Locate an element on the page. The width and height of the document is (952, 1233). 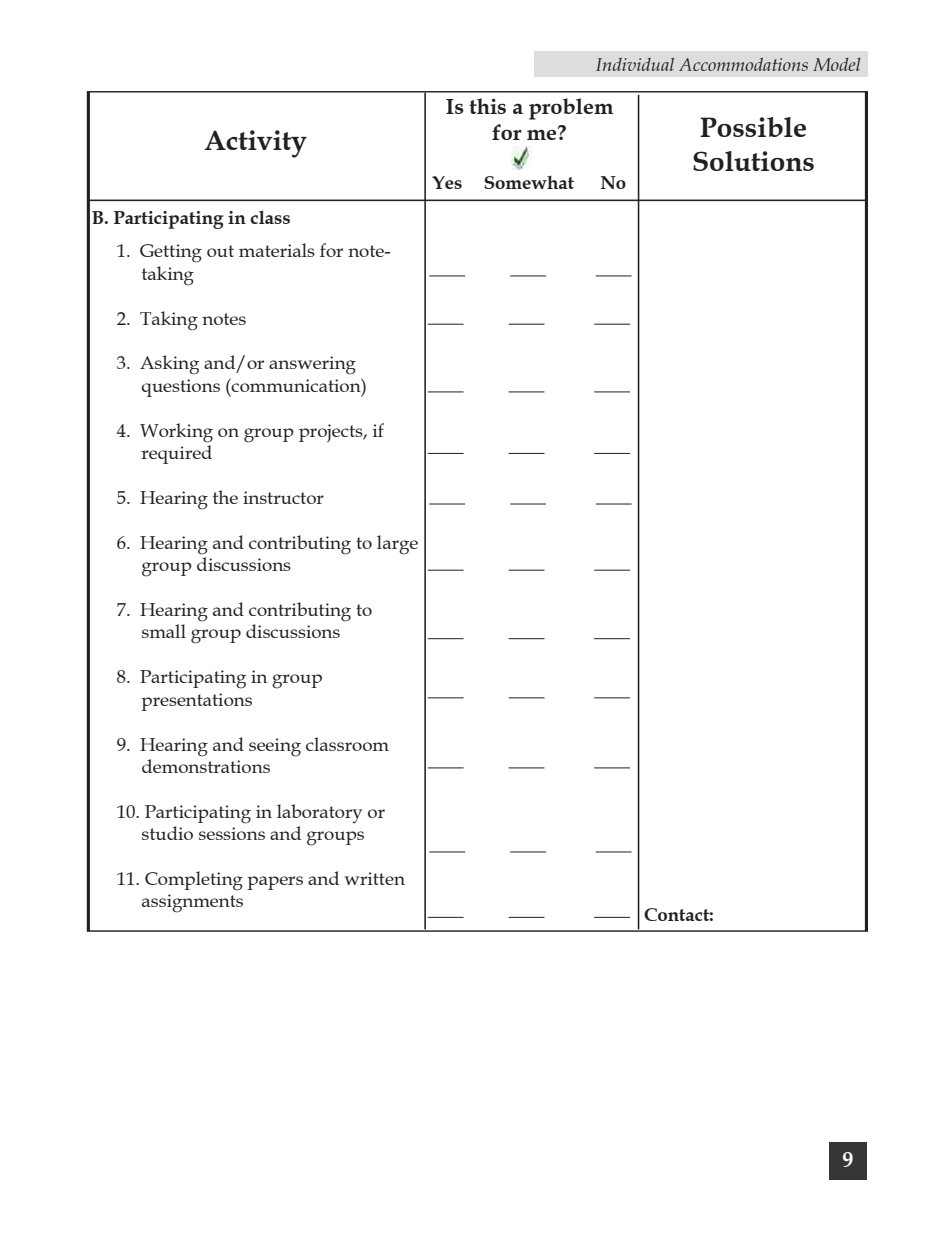
the is located at coordinates (225, 497).
